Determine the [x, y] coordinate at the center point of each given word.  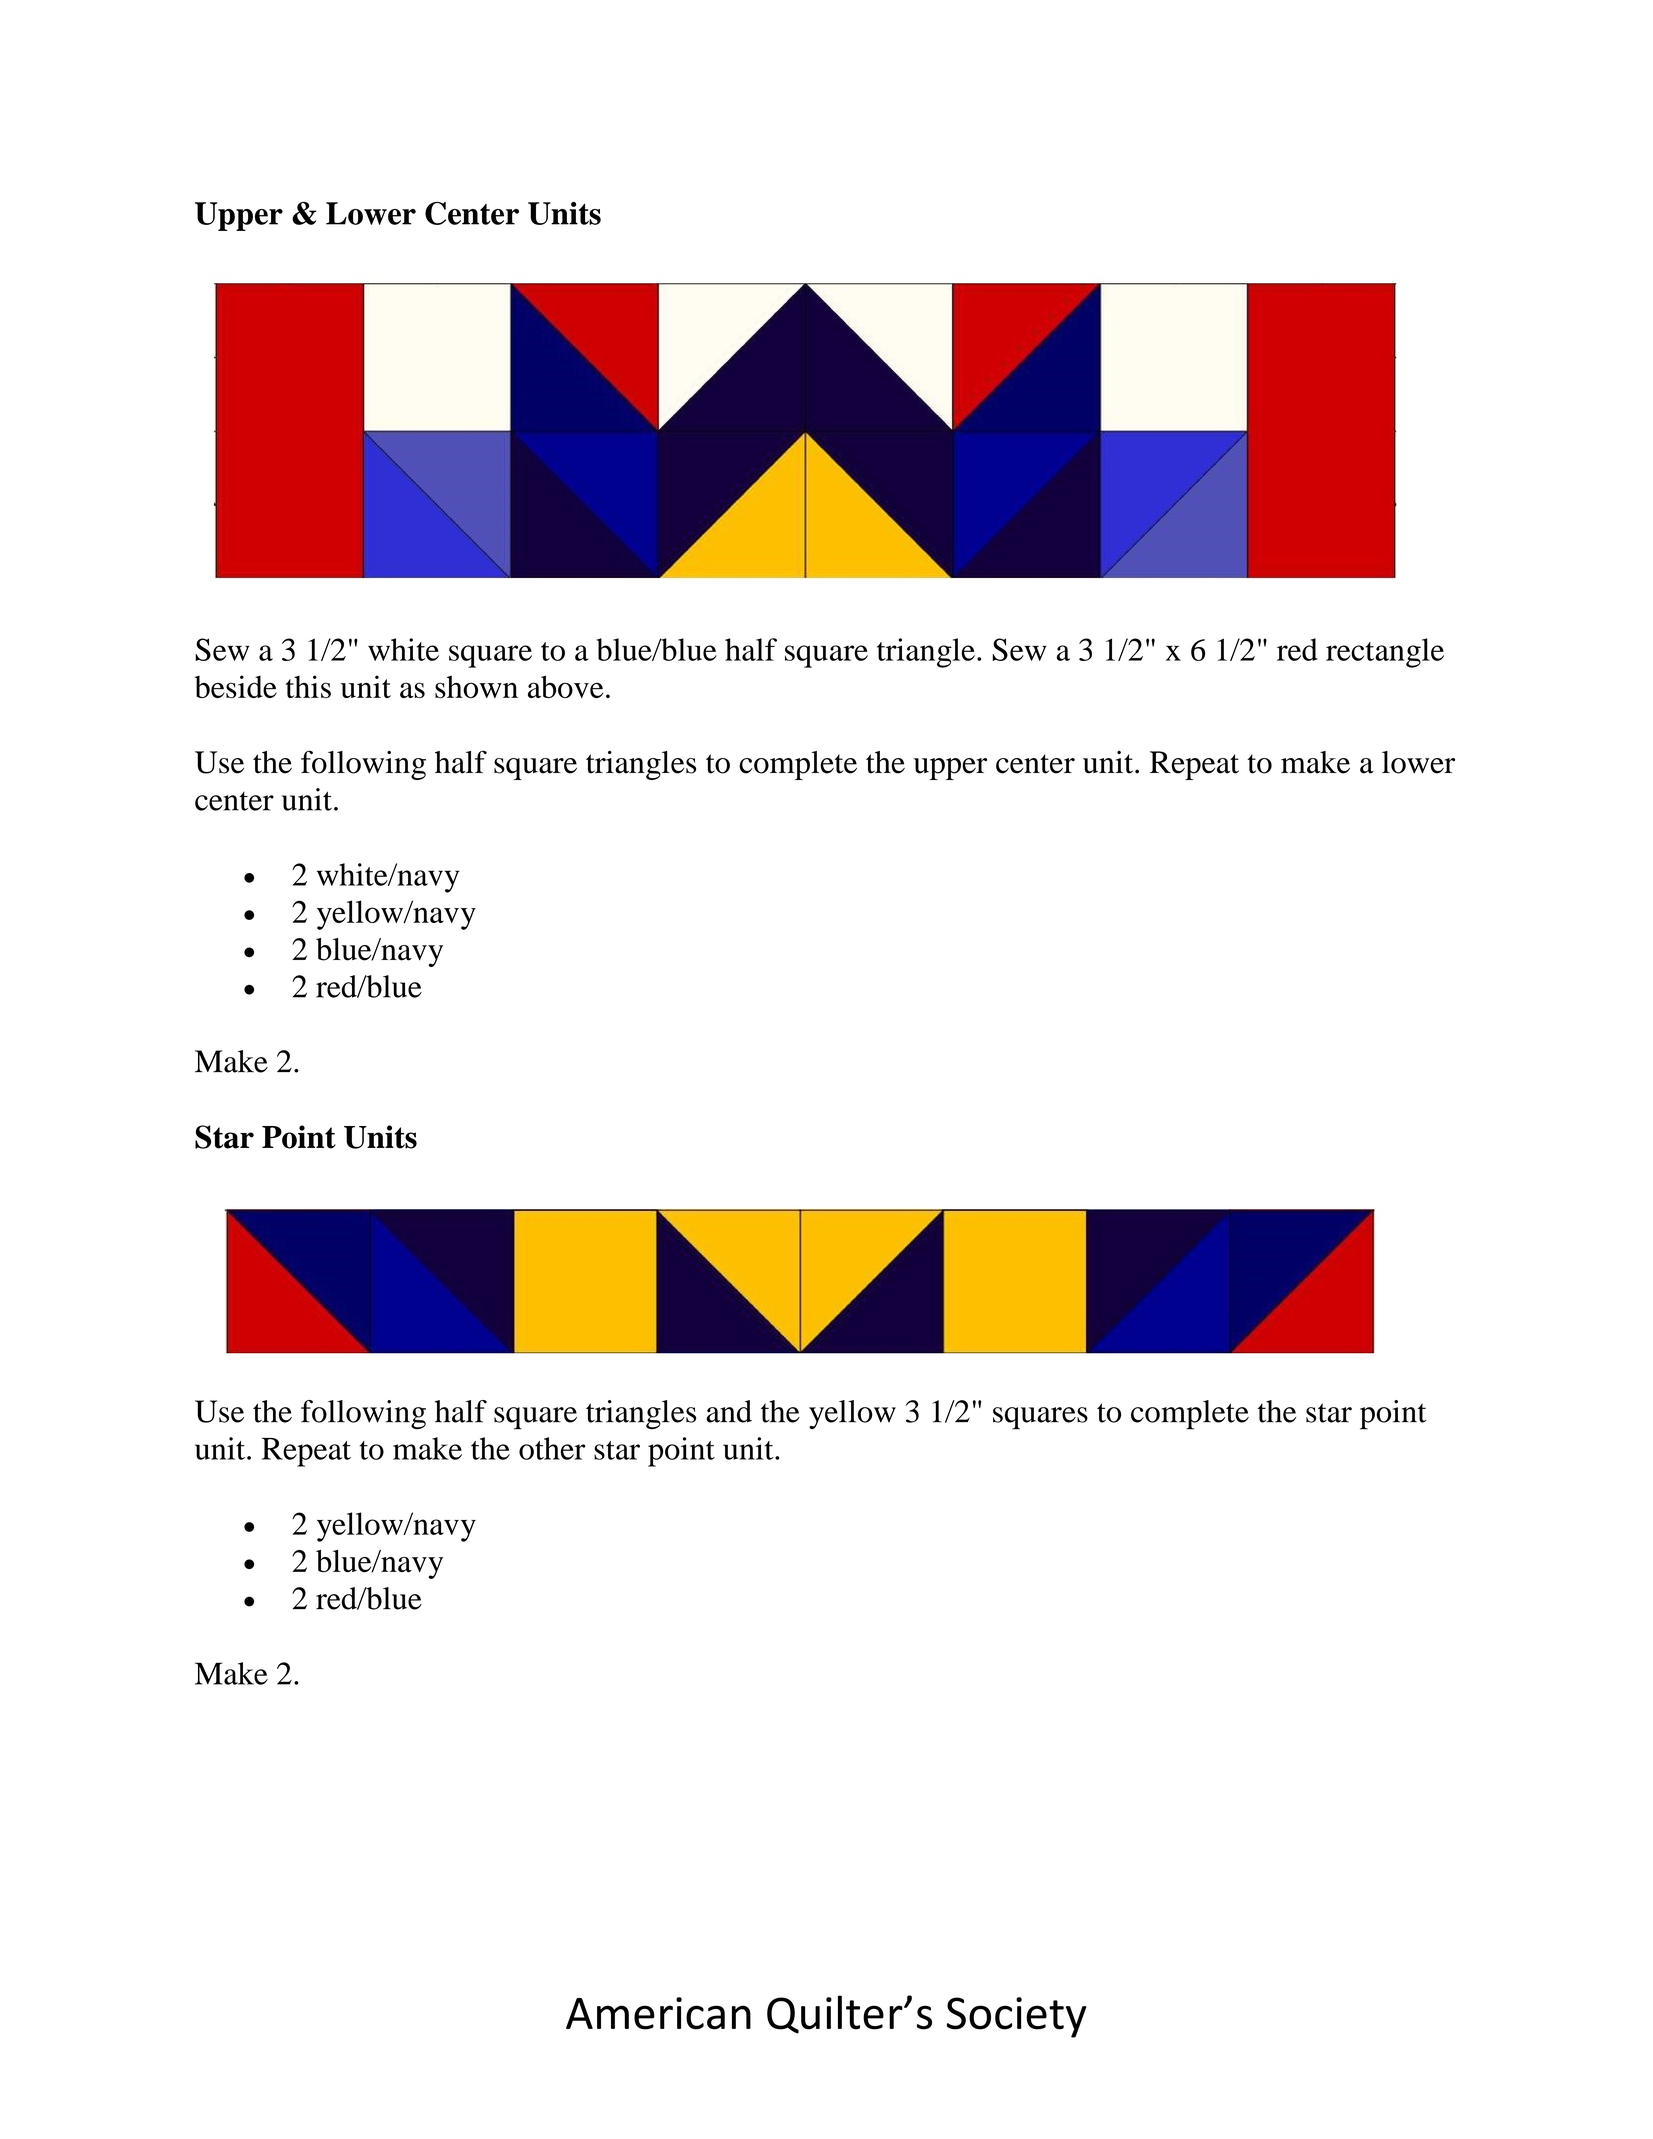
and [729, 1411]
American [658, 2013]
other [552, 1448]
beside [235, 687]
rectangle [1385, 653]
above [565, 686]
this [308, 686]
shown [476, 687]
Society [1017, 2017]
